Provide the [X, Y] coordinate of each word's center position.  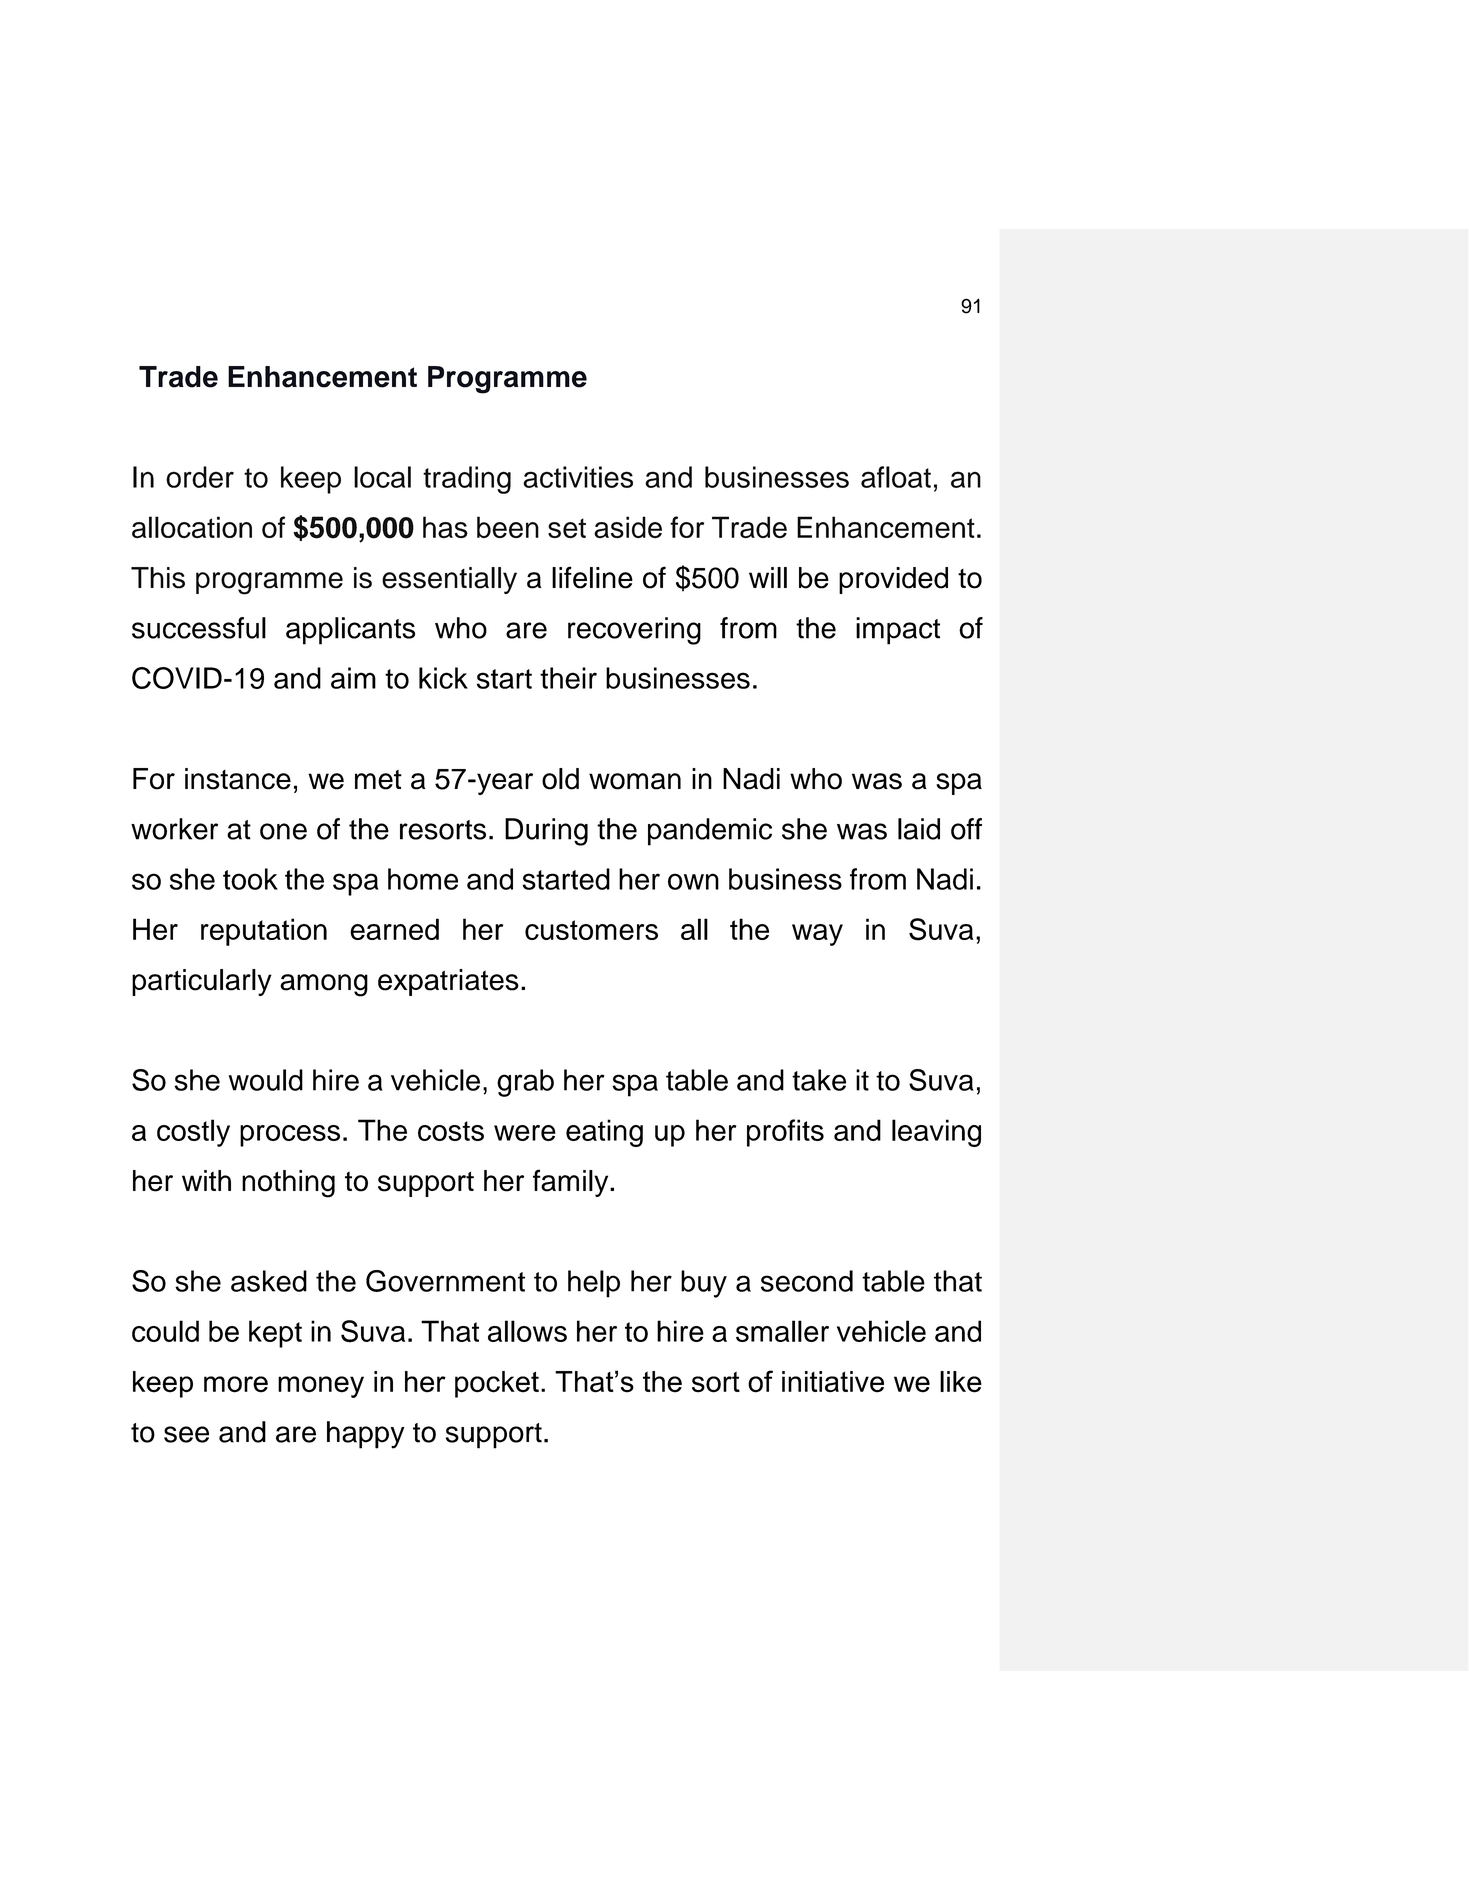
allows [527, 1331]
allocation [192, 527]
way [817, 935]
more [236, 1384]
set [567, 528]
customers [591, 930]
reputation [264, 932]
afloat [896, 477]
